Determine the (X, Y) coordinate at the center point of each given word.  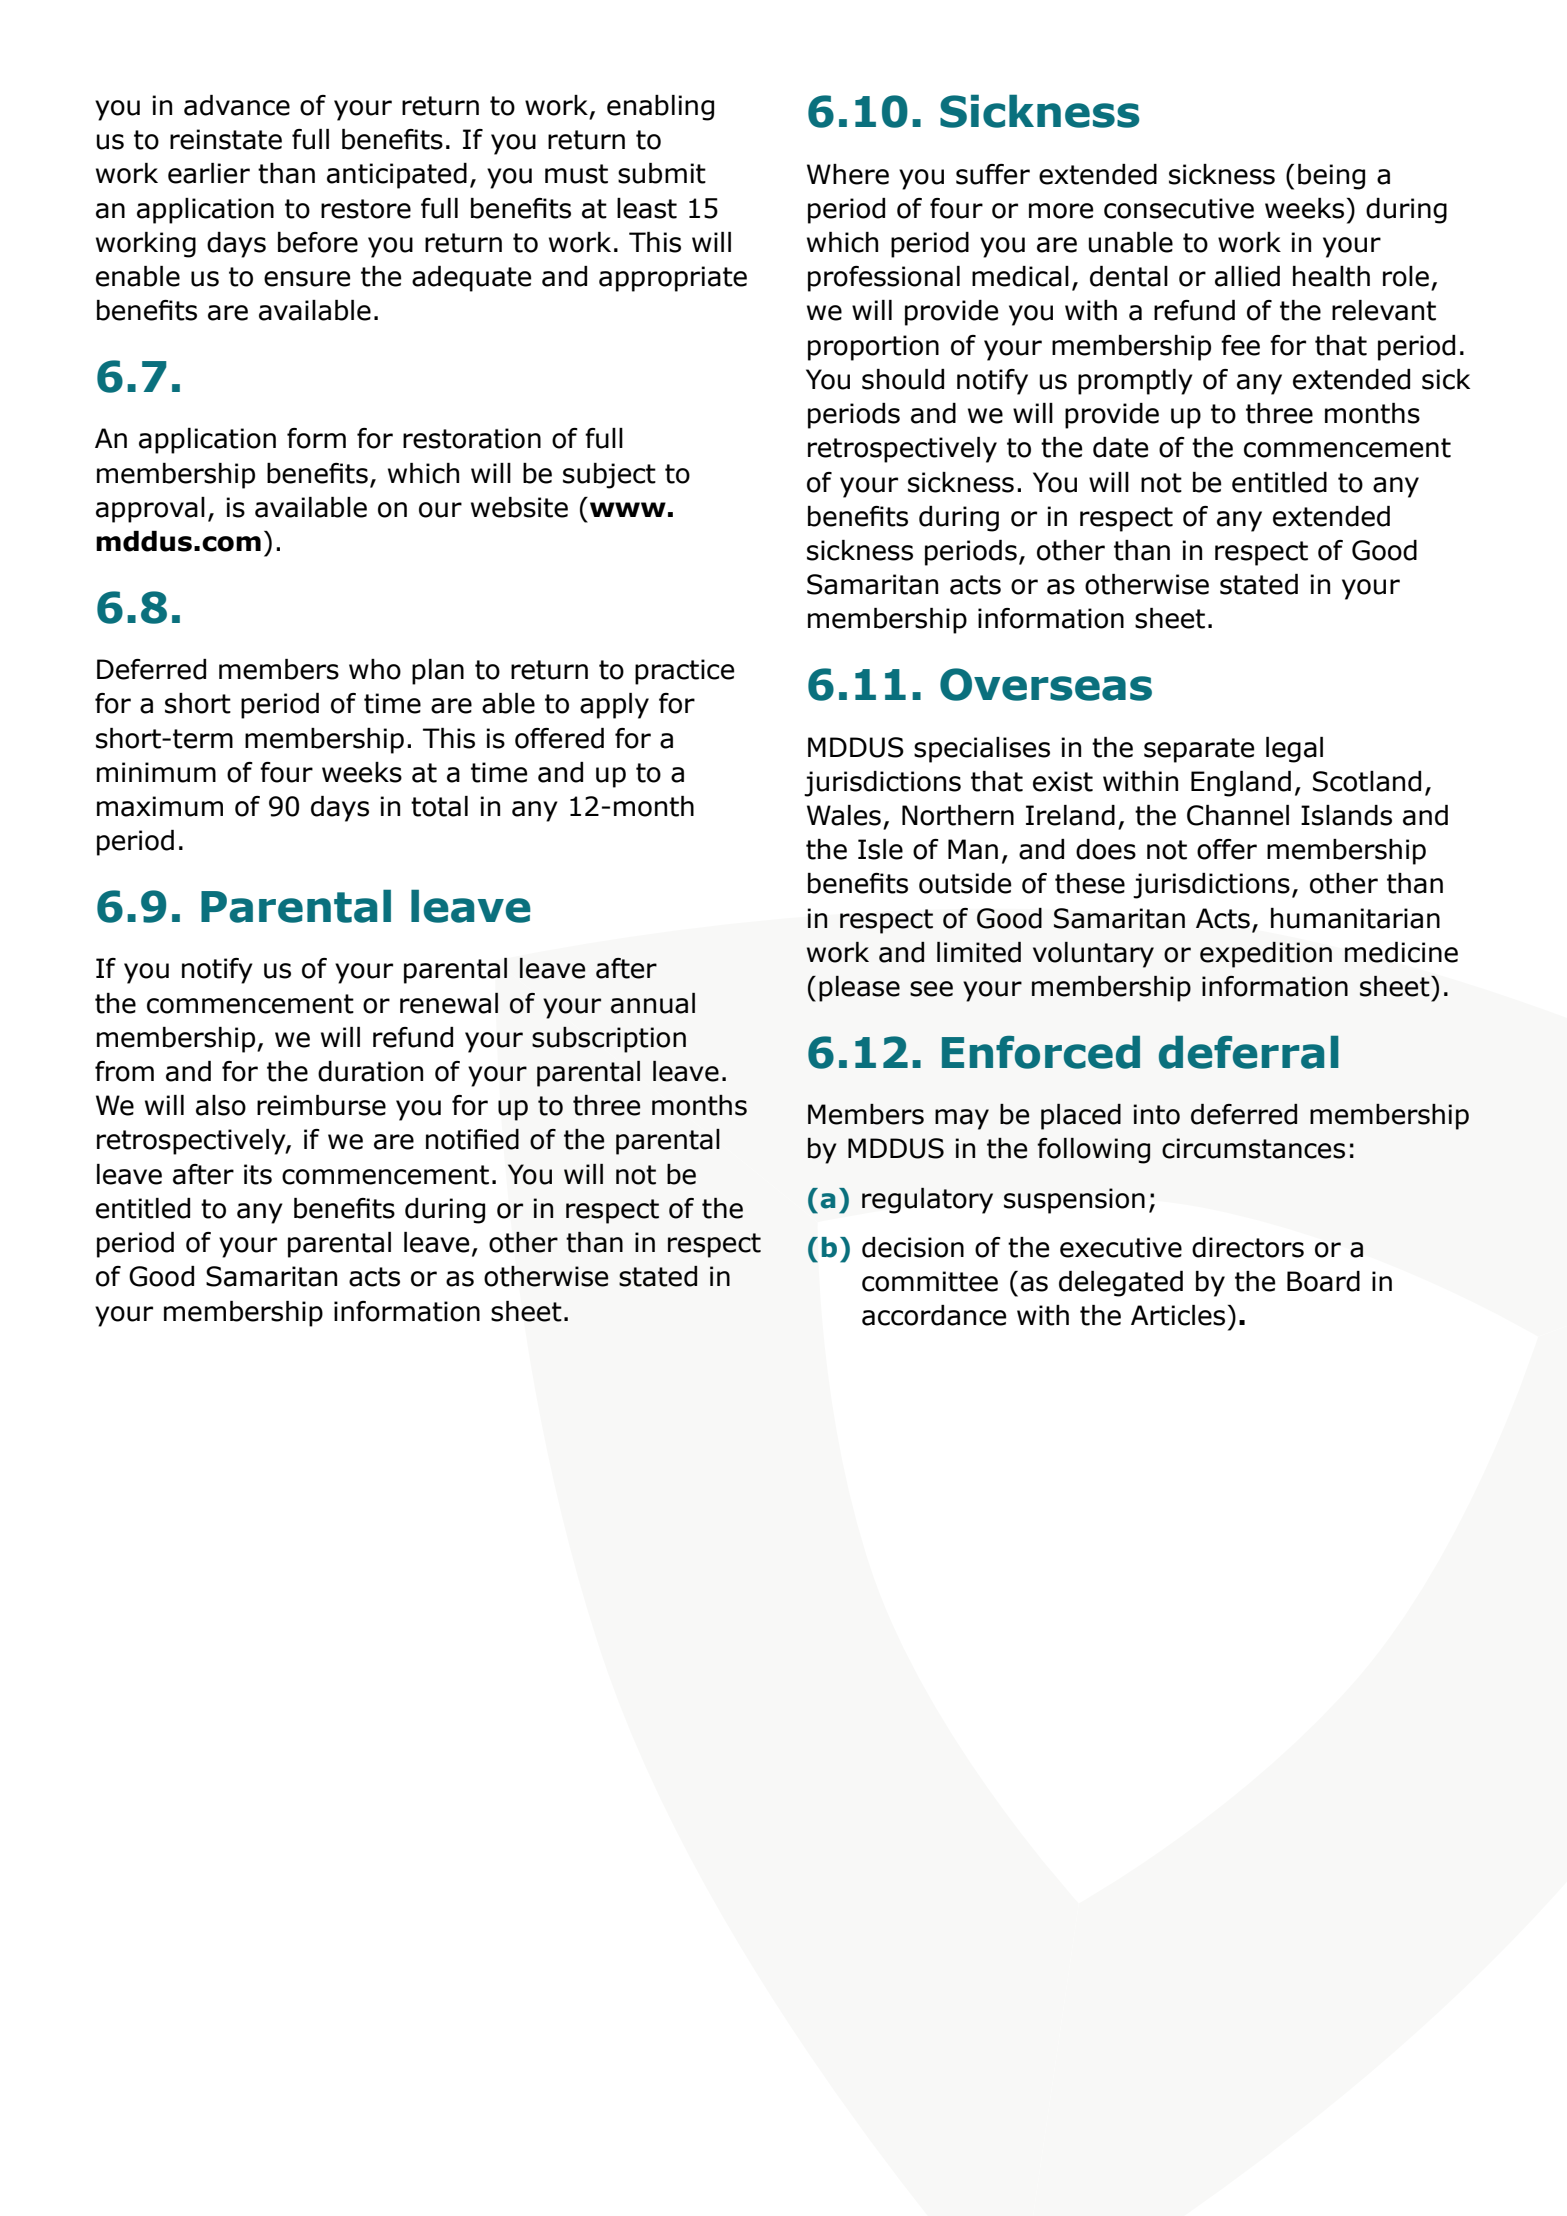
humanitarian (1355, 918)
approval (150, 510)
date (1120, 447)
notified (472, 1139)
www (628, 509)
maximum (160, 806)
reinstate (226, 139)
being (1331, 177)
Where (848, 174)
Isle (880, 849)
